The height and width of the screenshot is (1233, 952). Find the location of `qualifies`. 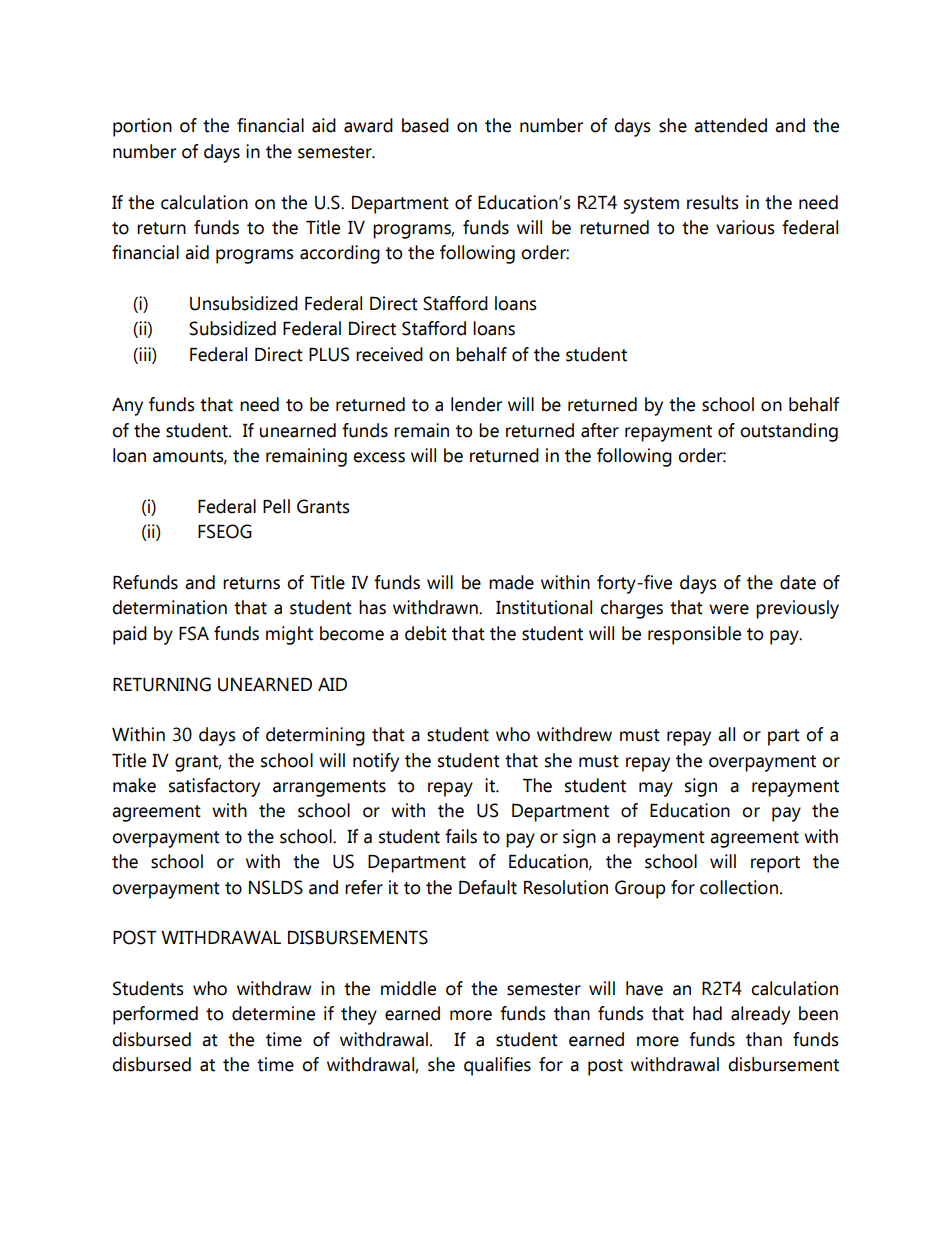

qualifies is located at coordinates (497, 1066).
